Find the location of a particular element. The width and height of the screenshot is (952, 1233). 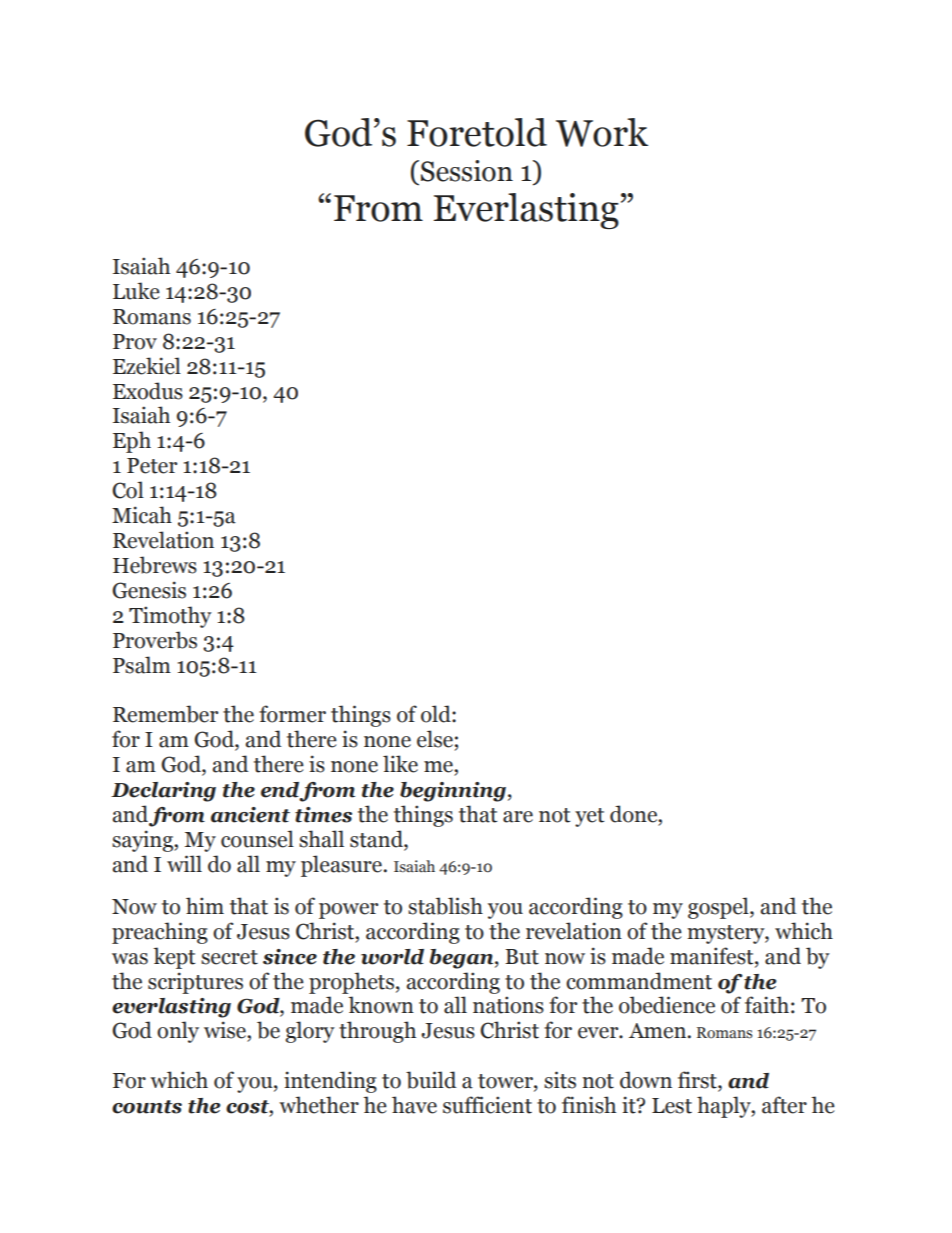

yet is located at coordinates (589, 817).
